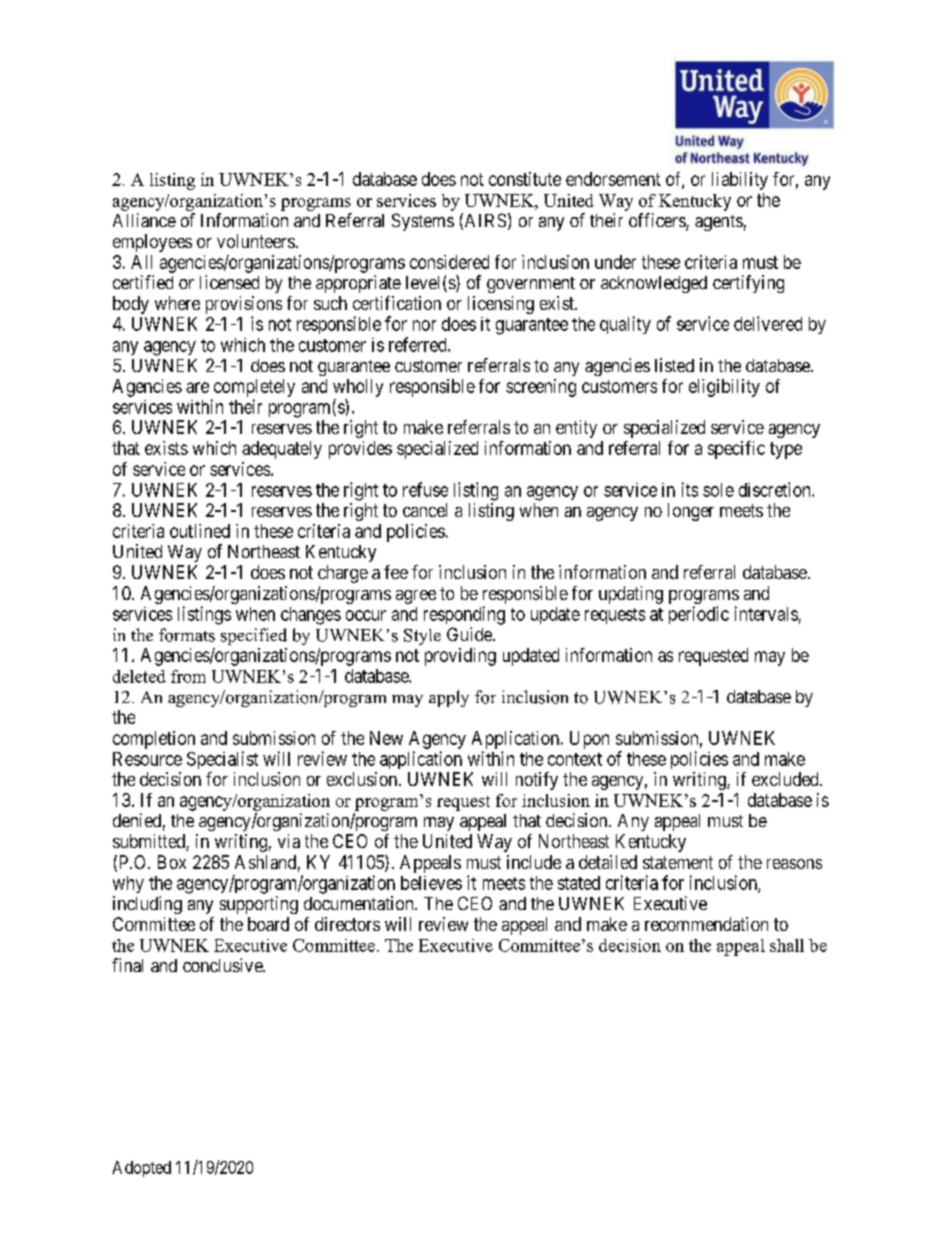 The width and height of the screenshot is (952, 1233). I want to click on Systems, so click(423, 222).
